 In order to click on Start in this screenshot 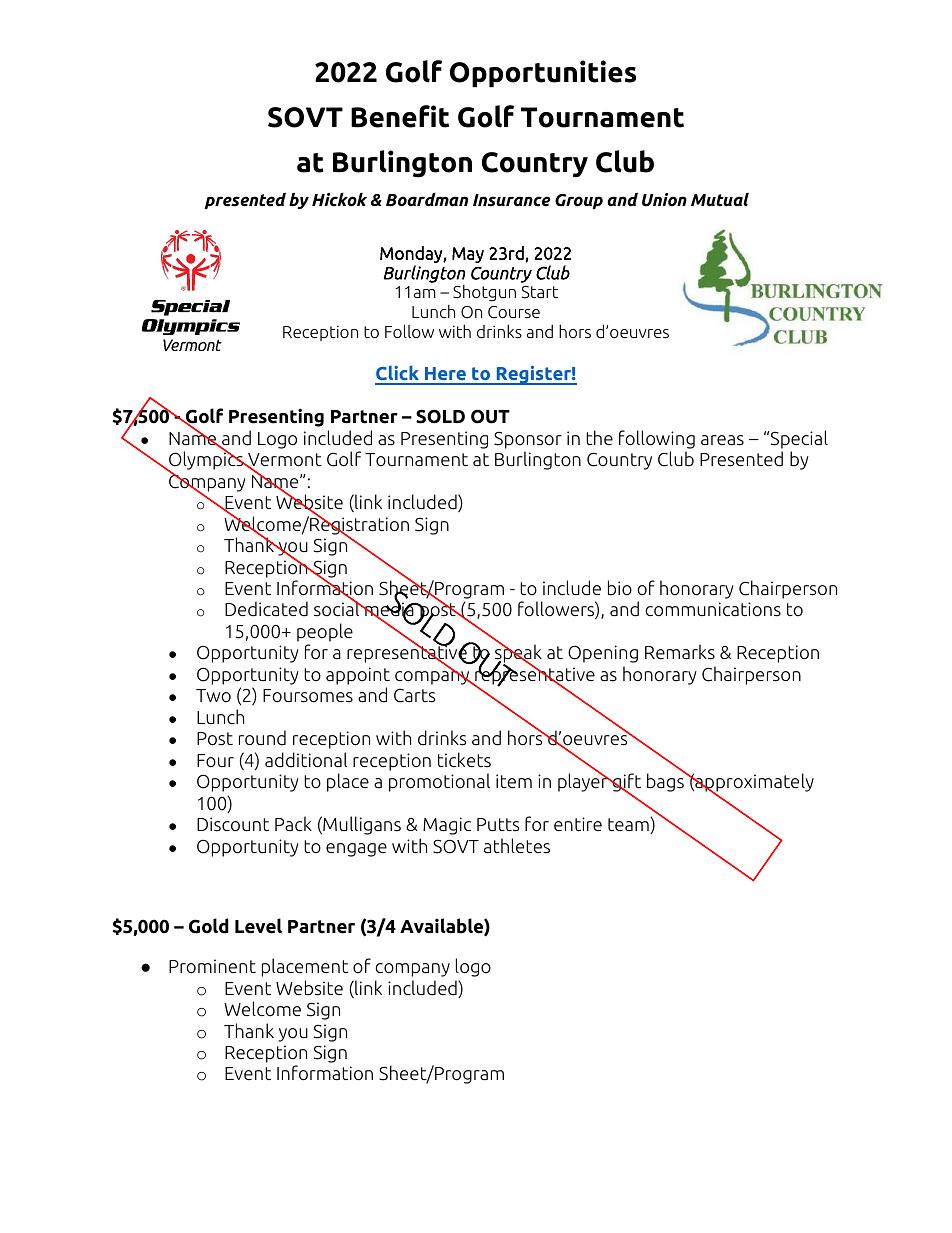, I will do `click(539, 292)`.
